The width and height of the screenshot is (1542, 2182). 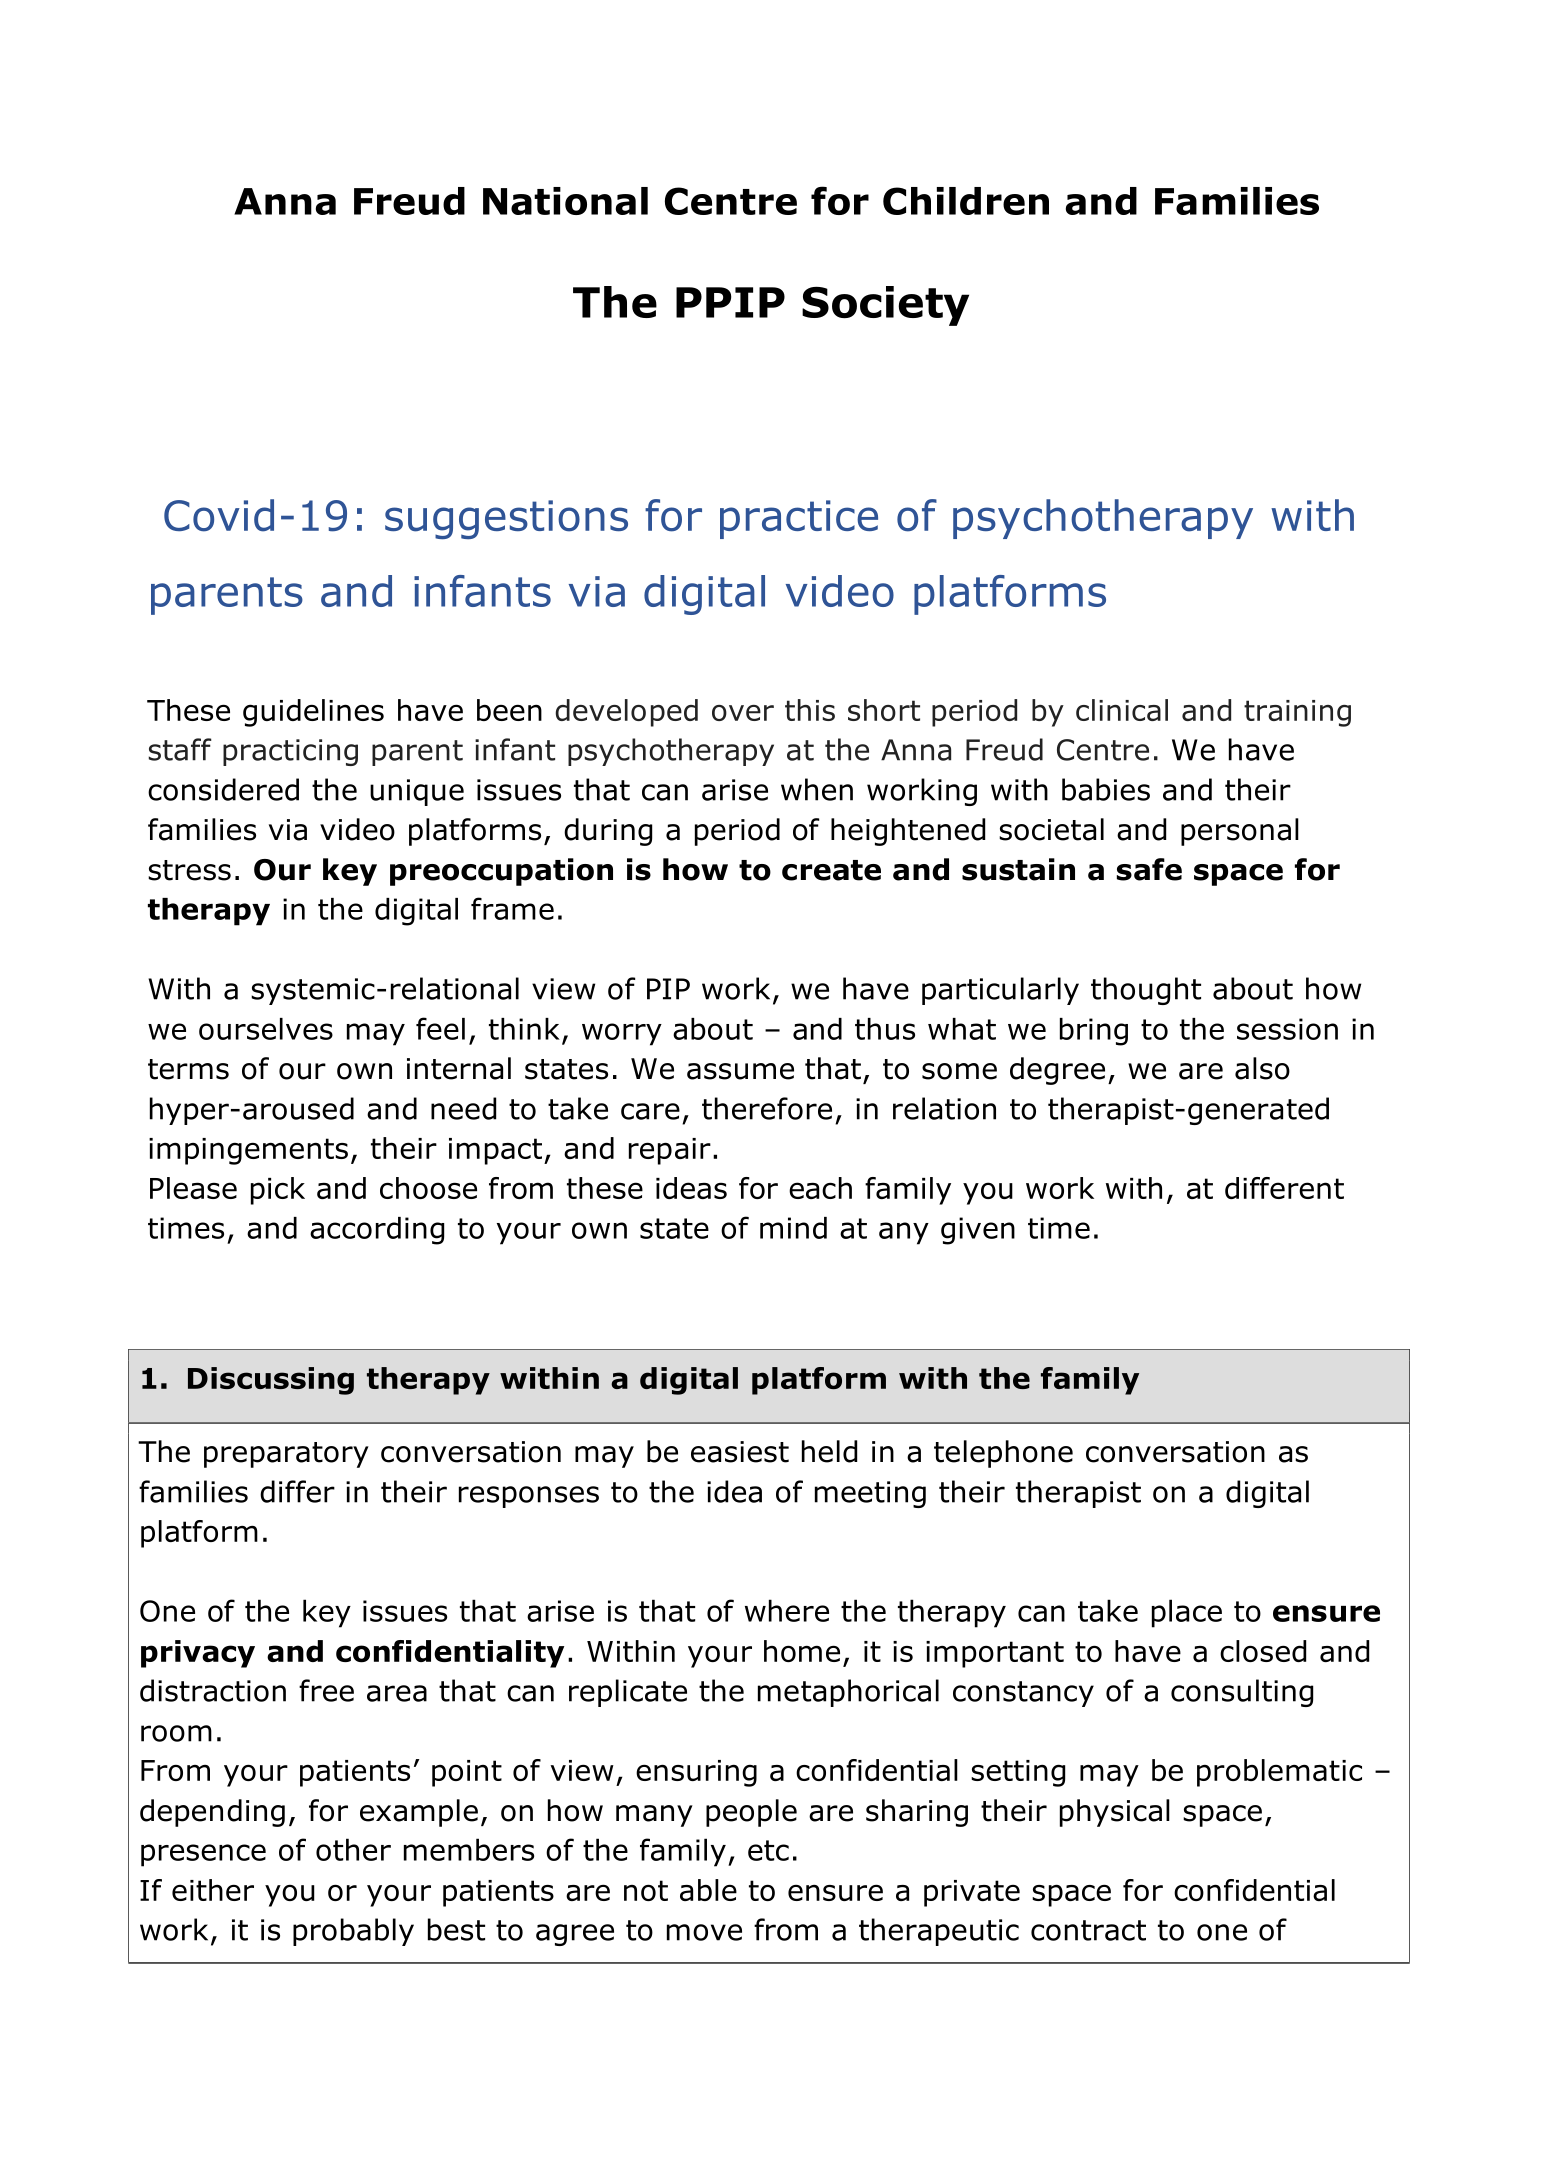 What do you see at coordinates (266, 1029) in the screenshot?
I see `ourselves` at bounding box center [266, 1029].
